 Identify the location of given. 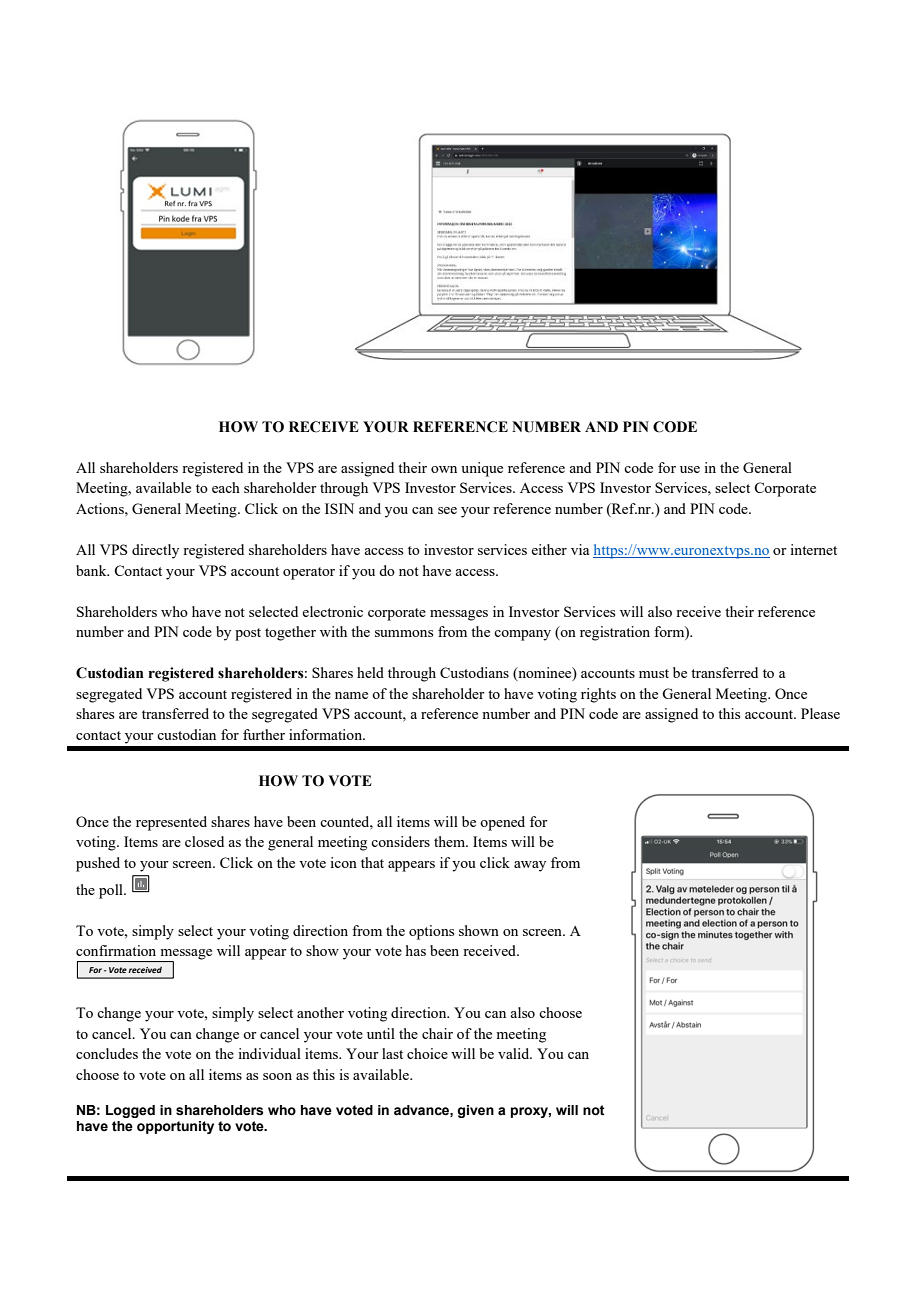
(475, 1111).
